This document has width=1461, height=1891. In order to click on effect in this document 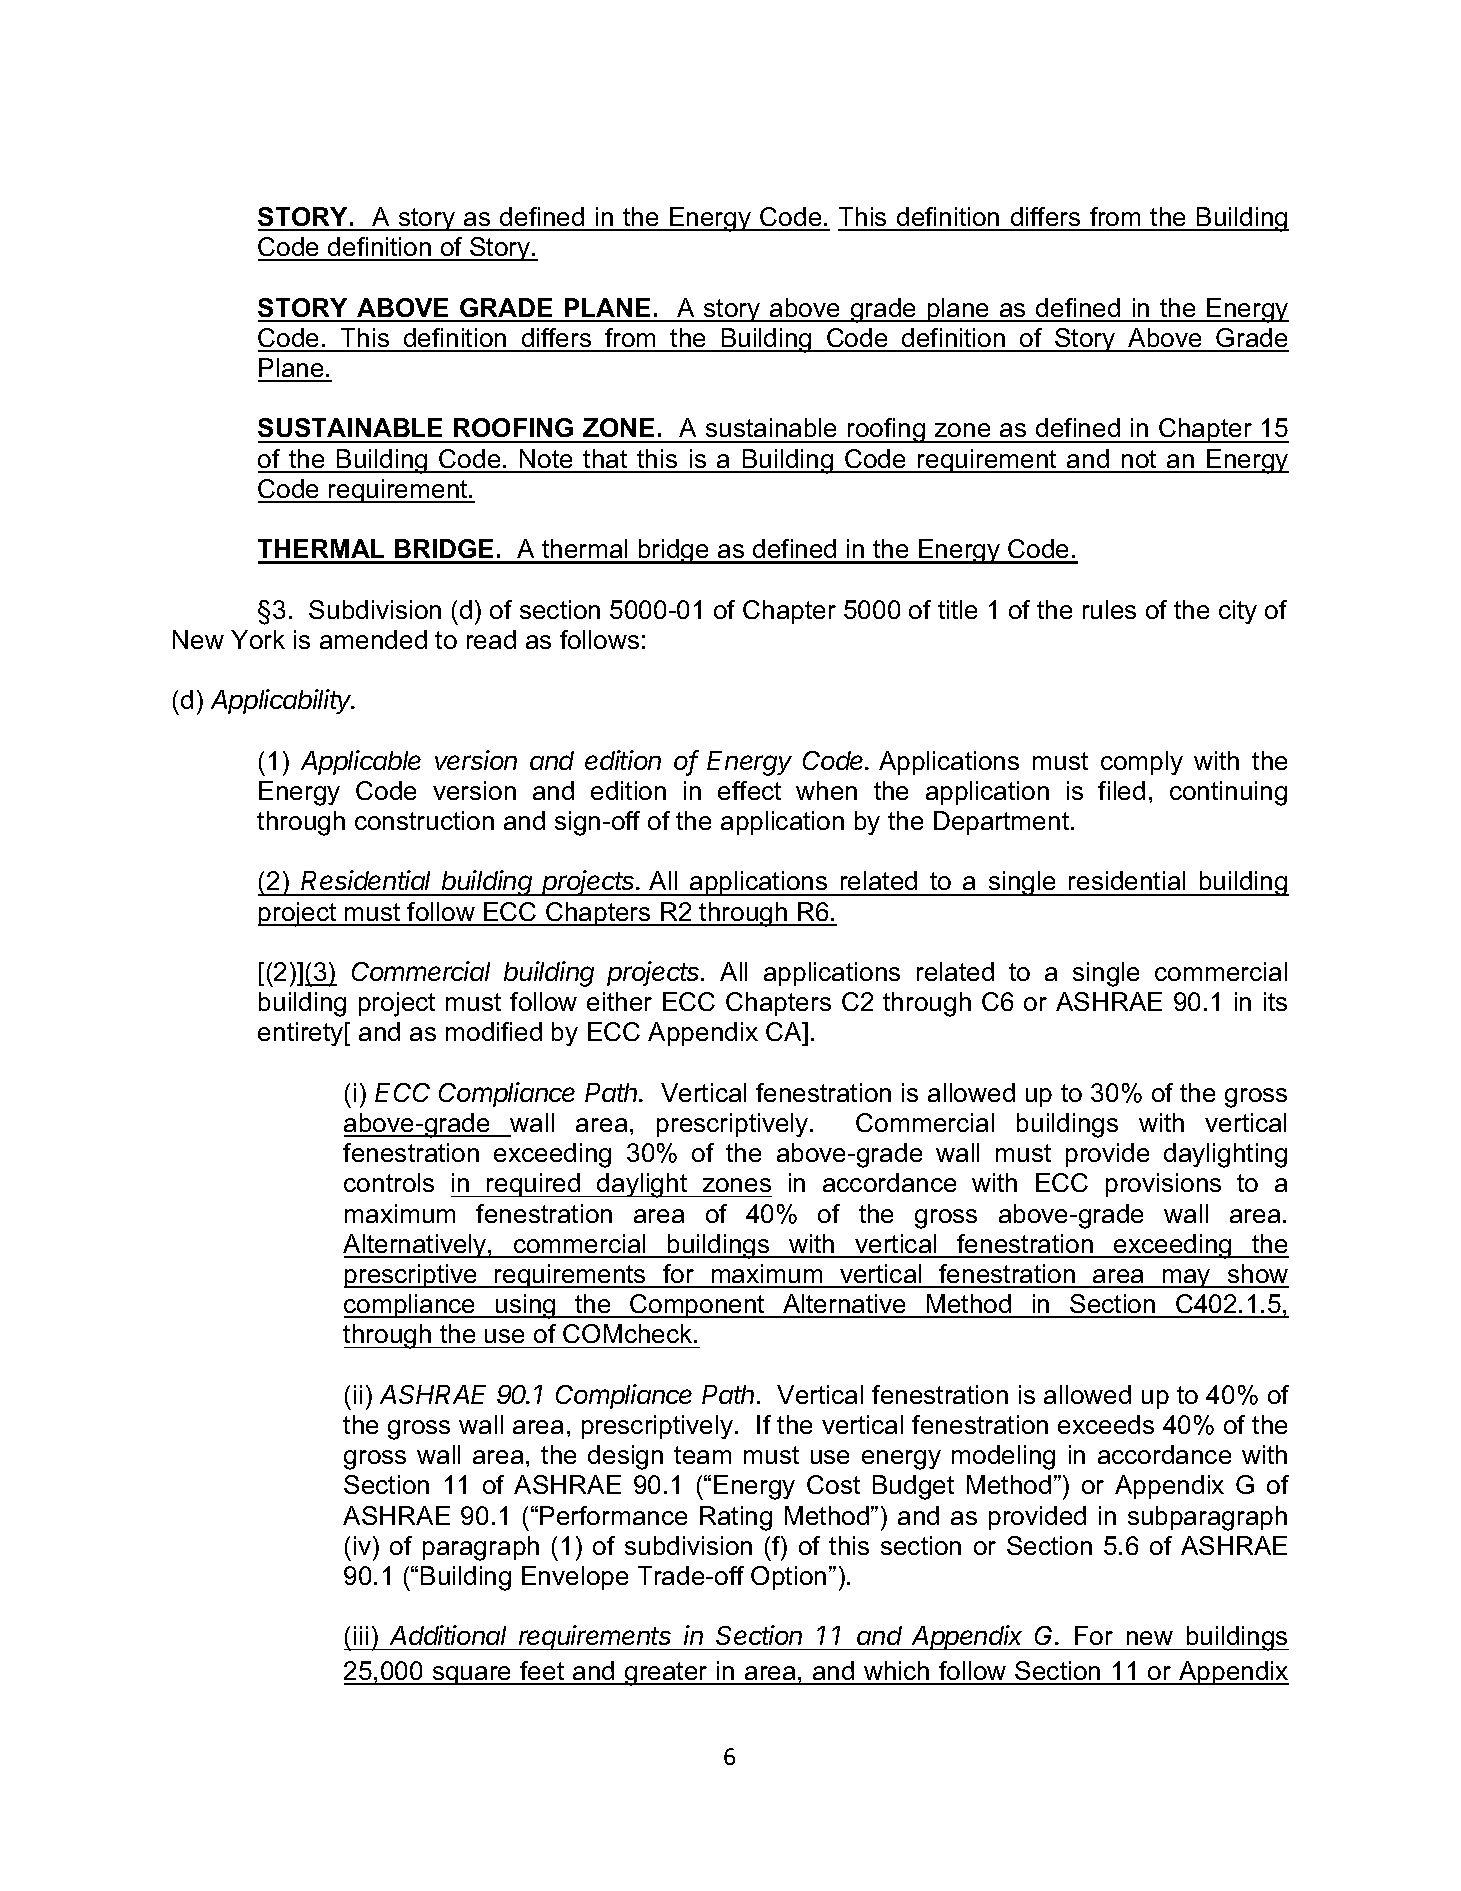, I will do `click(749, 790)`.
